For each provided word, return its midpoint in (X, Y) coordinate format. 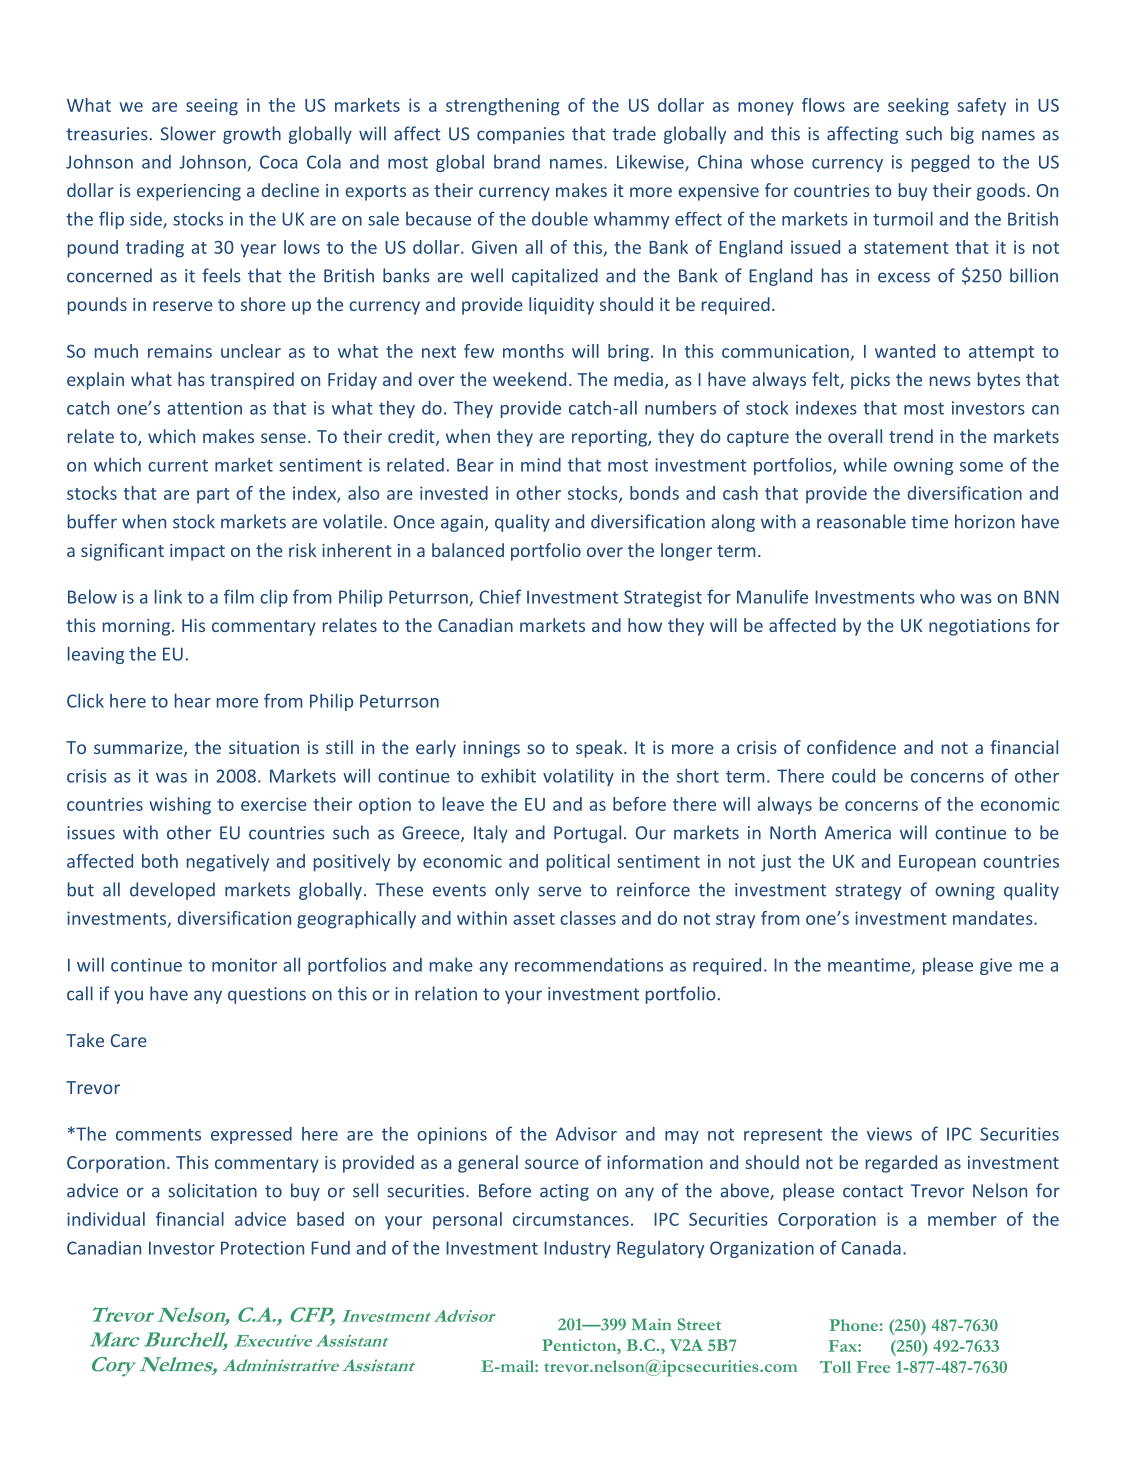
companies (521, 135)
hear (193, 700)
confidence (851, 747)
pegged (940, 163)
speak (600, 749)
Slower (188, 133)
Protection (262, 1248)
